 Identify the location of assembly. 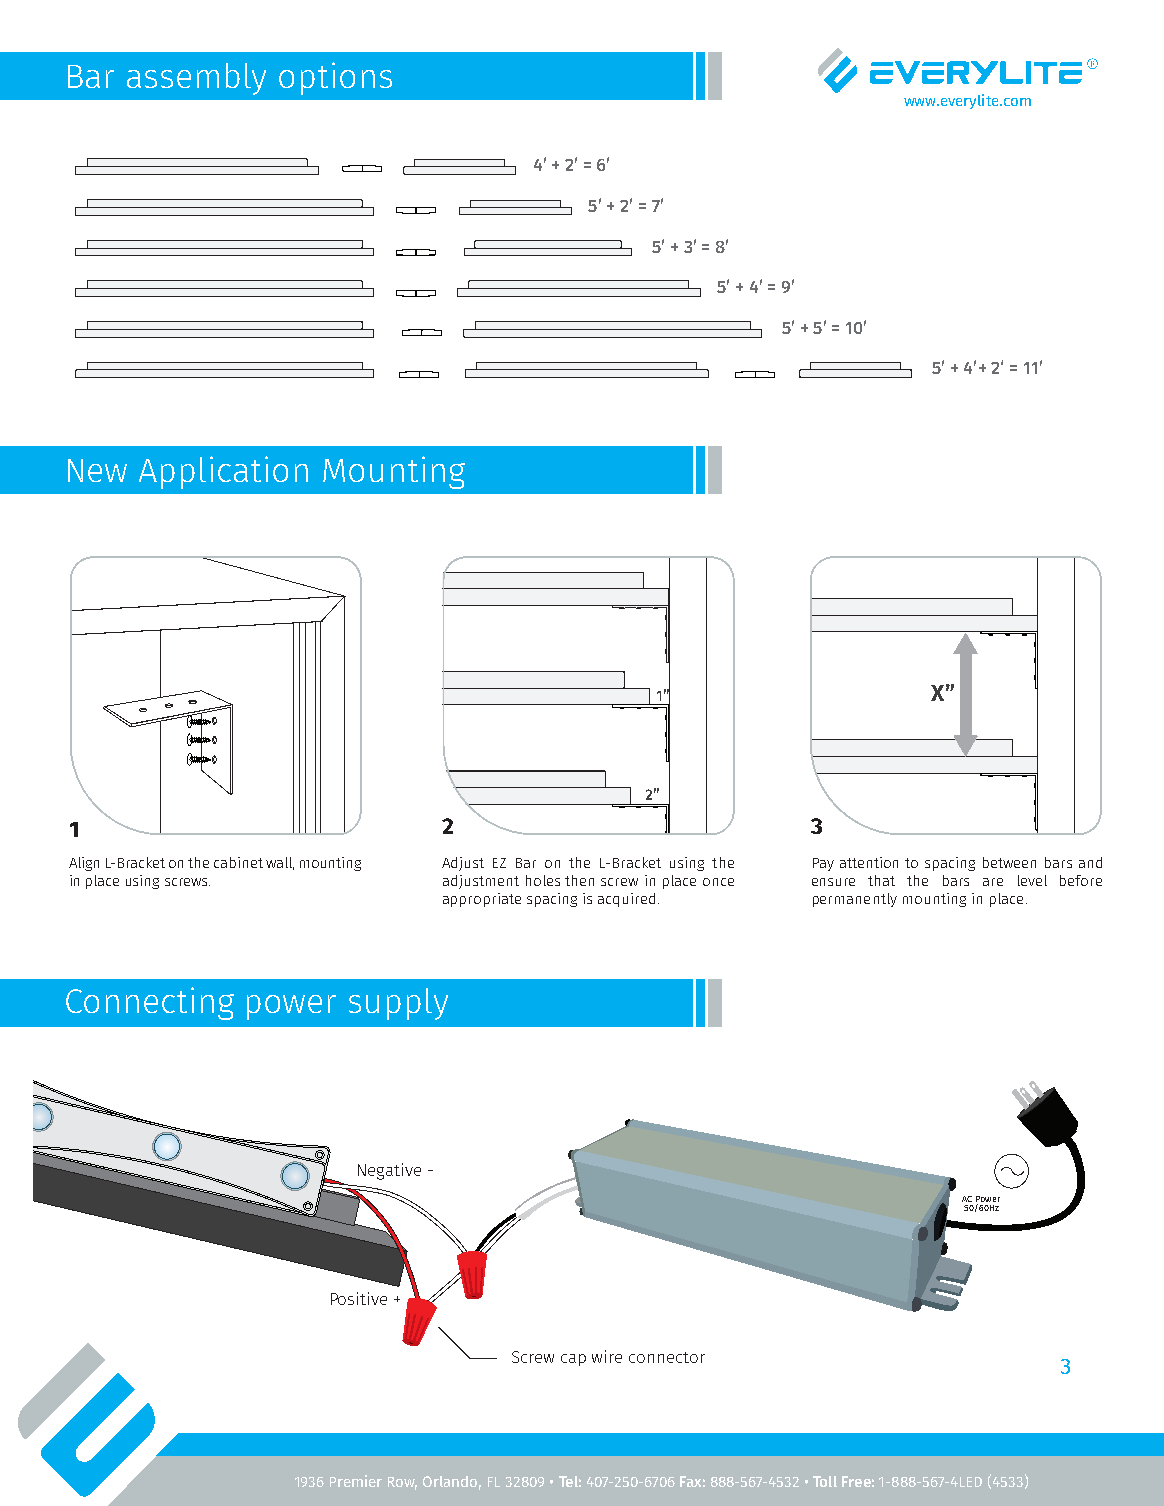
(196, 79).
